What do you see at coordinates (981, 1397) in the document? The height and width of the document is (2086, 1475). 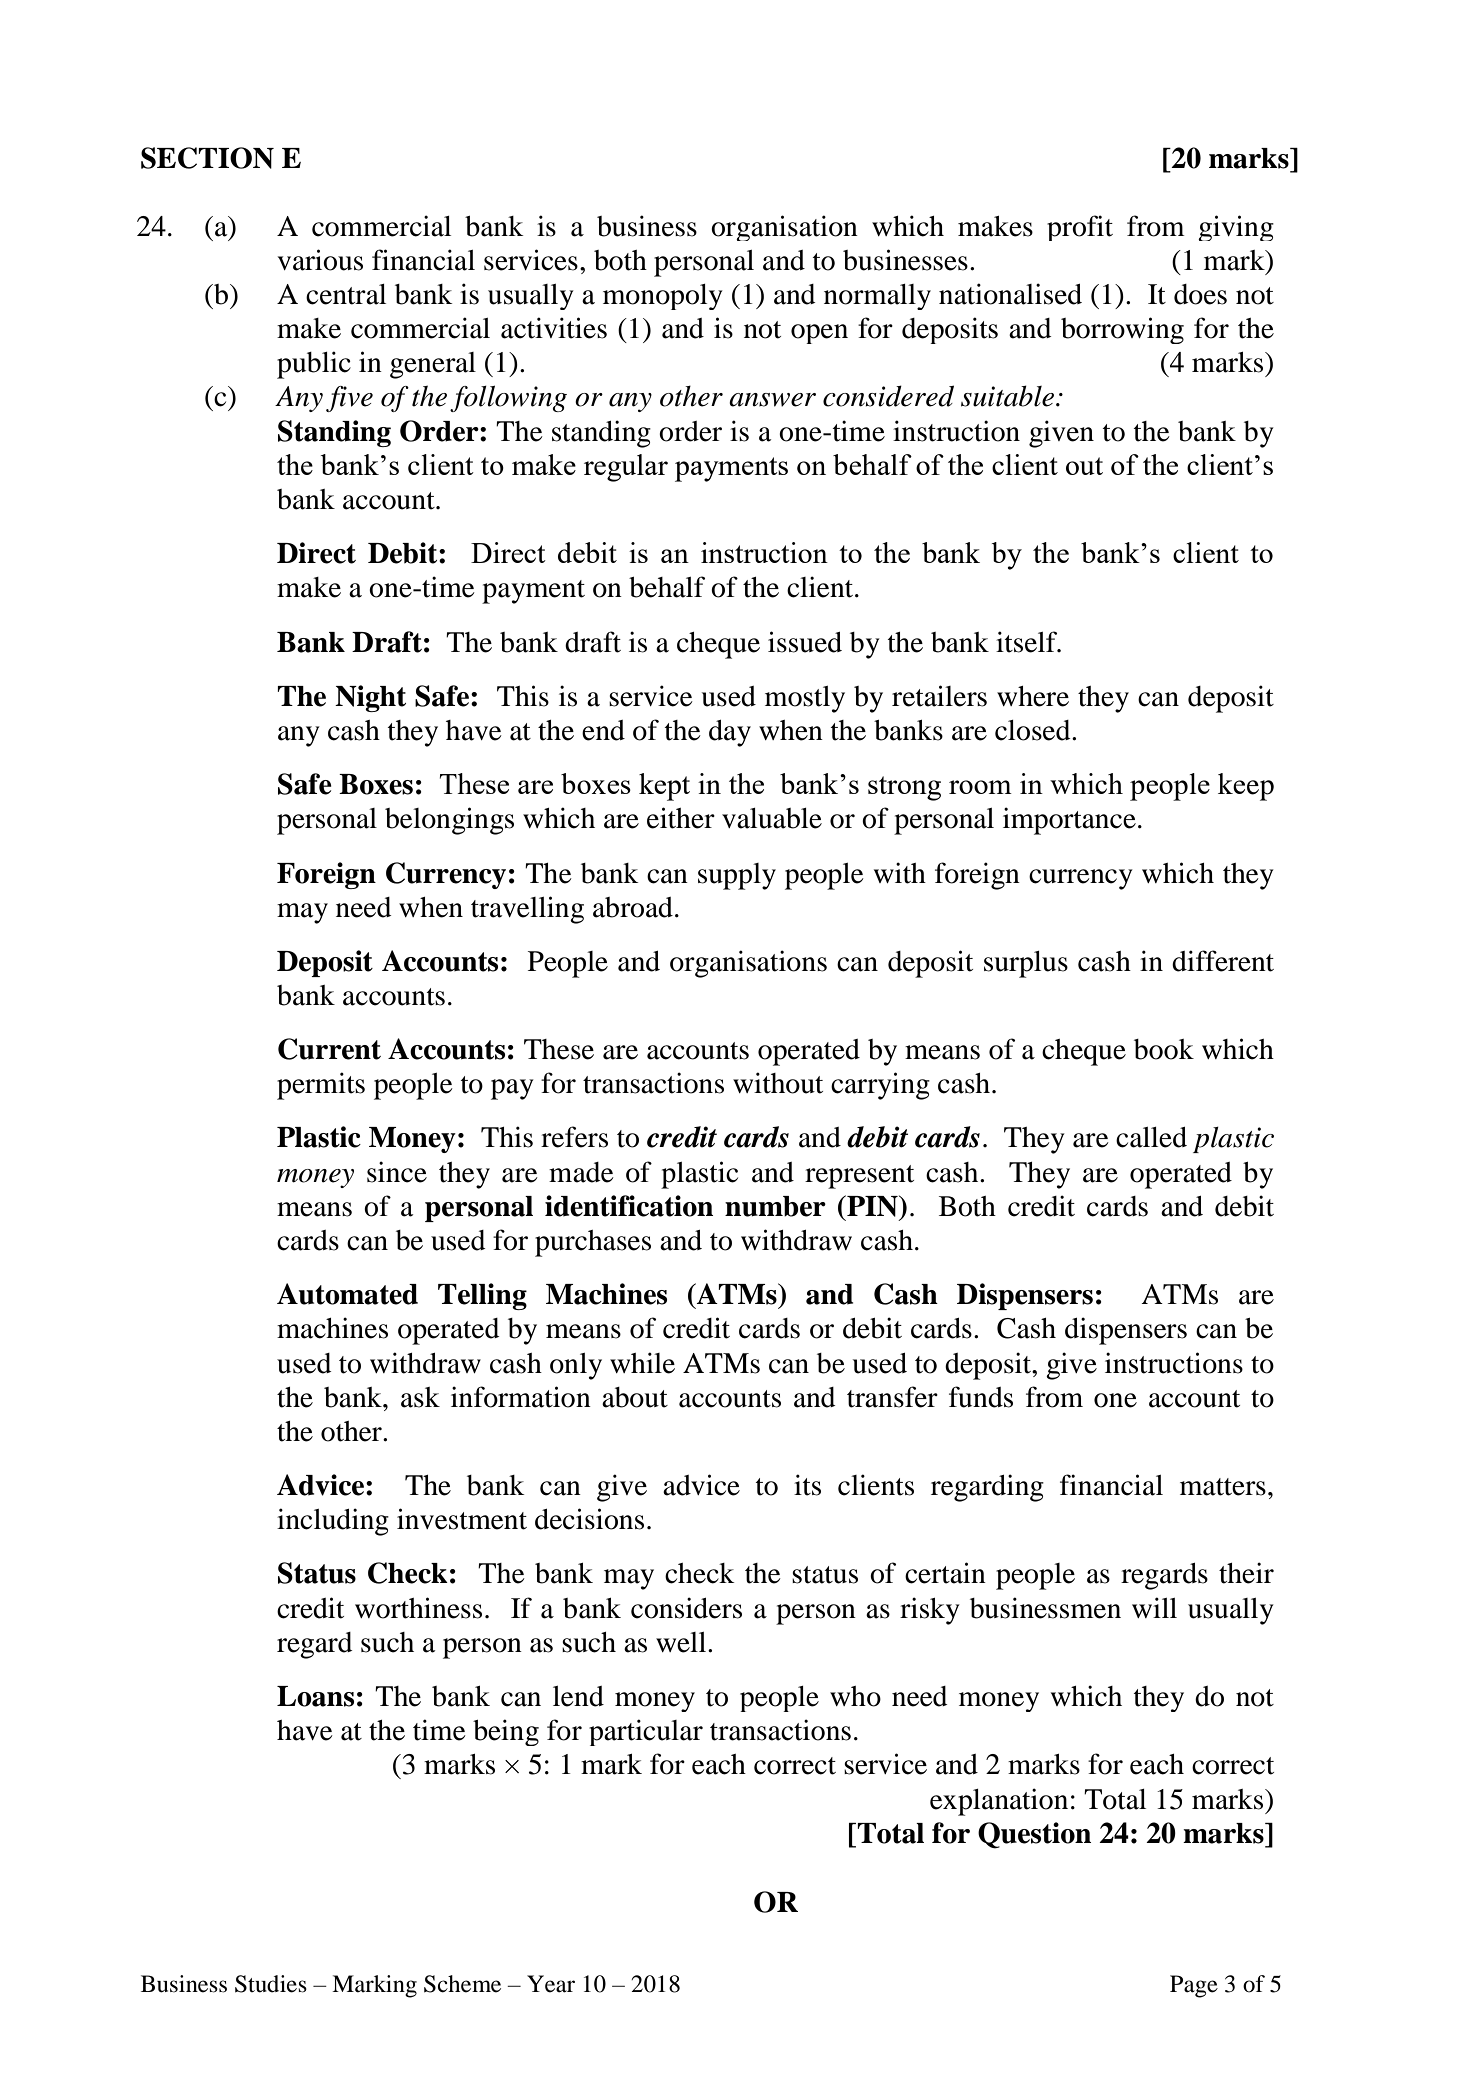 I see `funds` at bounding box center [981, 1397].
